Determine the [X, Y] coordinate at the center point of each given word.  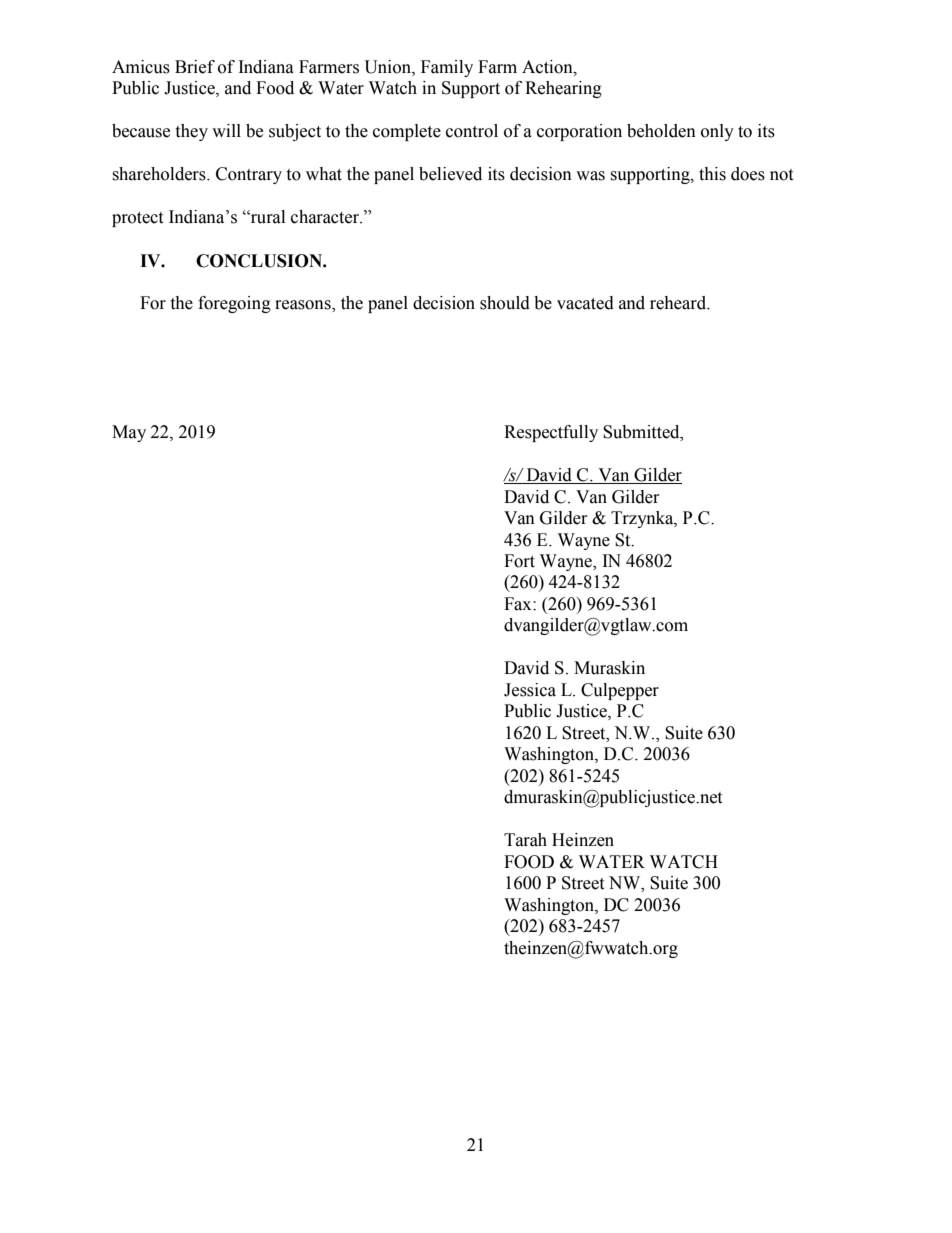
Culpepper [620, 691]
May [129, 433]
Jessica [530, 690]
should [505, 303]
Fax [519, 604]
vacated [585, 303]
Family [447, 68]
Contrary [249, 175]
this [712, 174]
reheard [679, 303]
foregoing [234, 304]
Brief [195, 67]
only [717, 132]
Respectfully [551, 433]
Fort [519, 561]
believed [450, 174]
